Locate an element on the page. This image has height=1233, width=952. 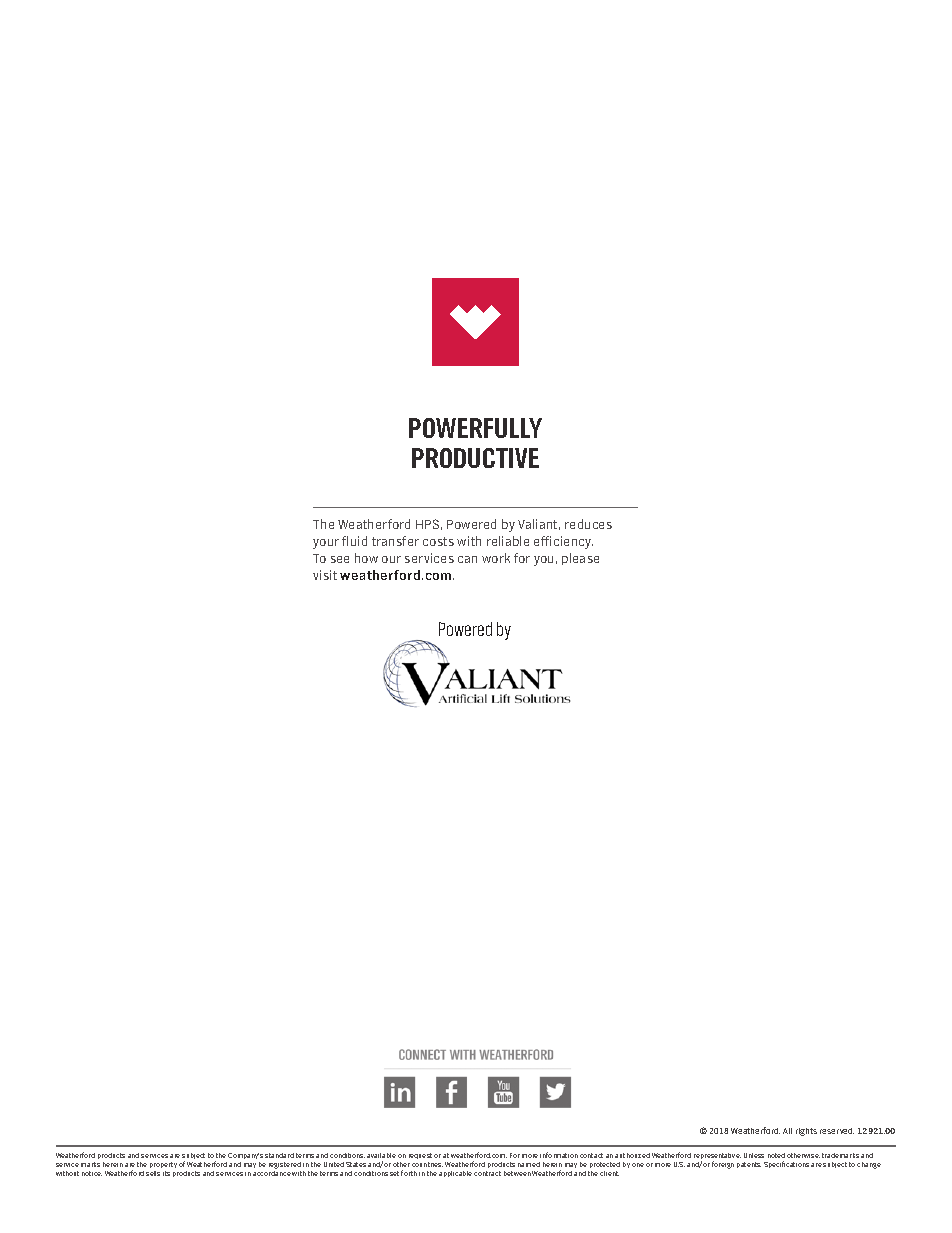
visit is located at coordinates (325, 575).
